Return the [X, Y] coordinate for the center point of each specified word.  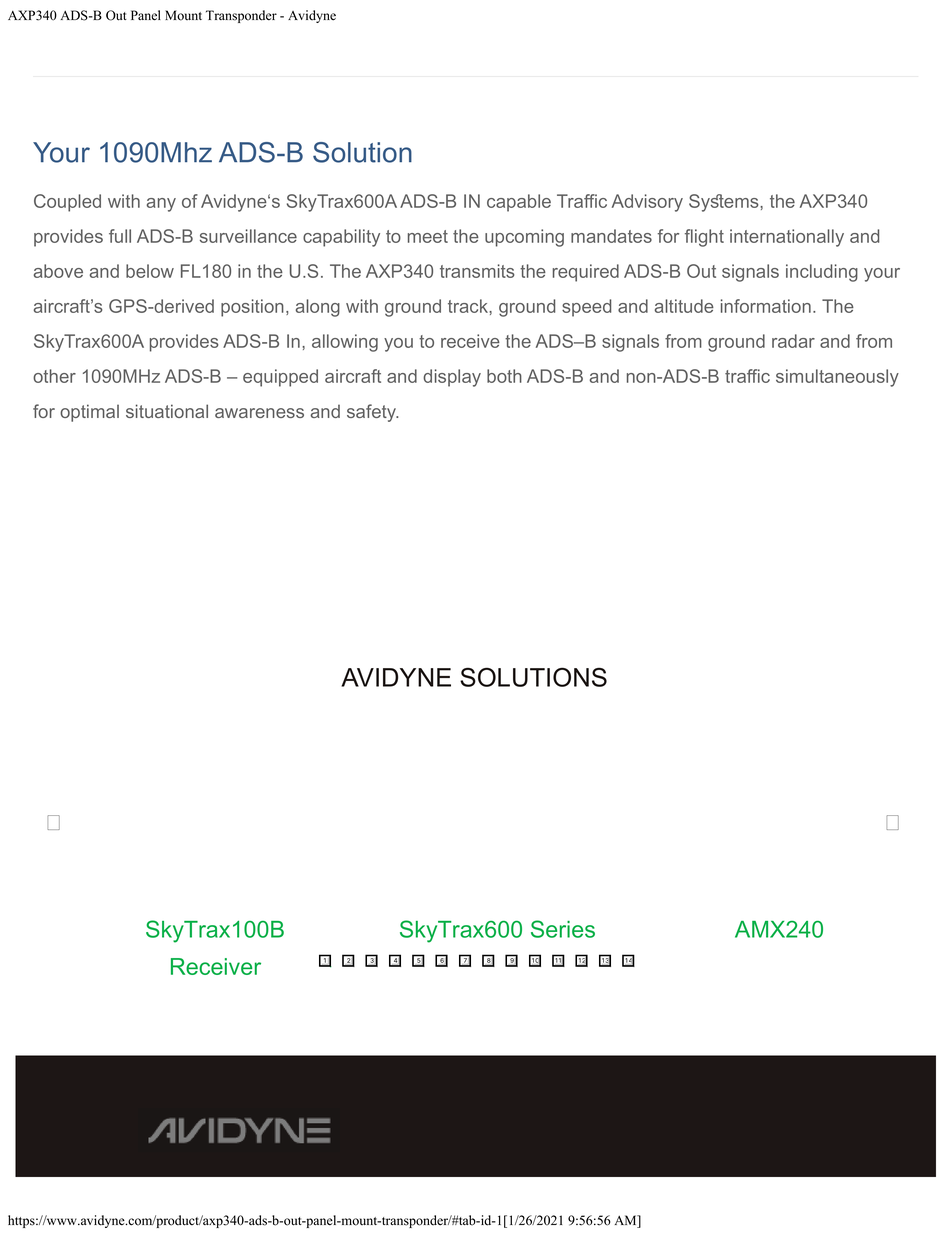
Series [563, 929]
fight [704, 238]
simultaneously [837, 378]
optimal [89, 413]
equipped [280, 378]
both [504, 376]
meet [428, 236]
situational [167, 411]
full [120, 236]
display [452, 378]
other [54, 376]
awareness [259, 413]
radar [793, 341]
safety [372, 413]
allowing [345, 343]
